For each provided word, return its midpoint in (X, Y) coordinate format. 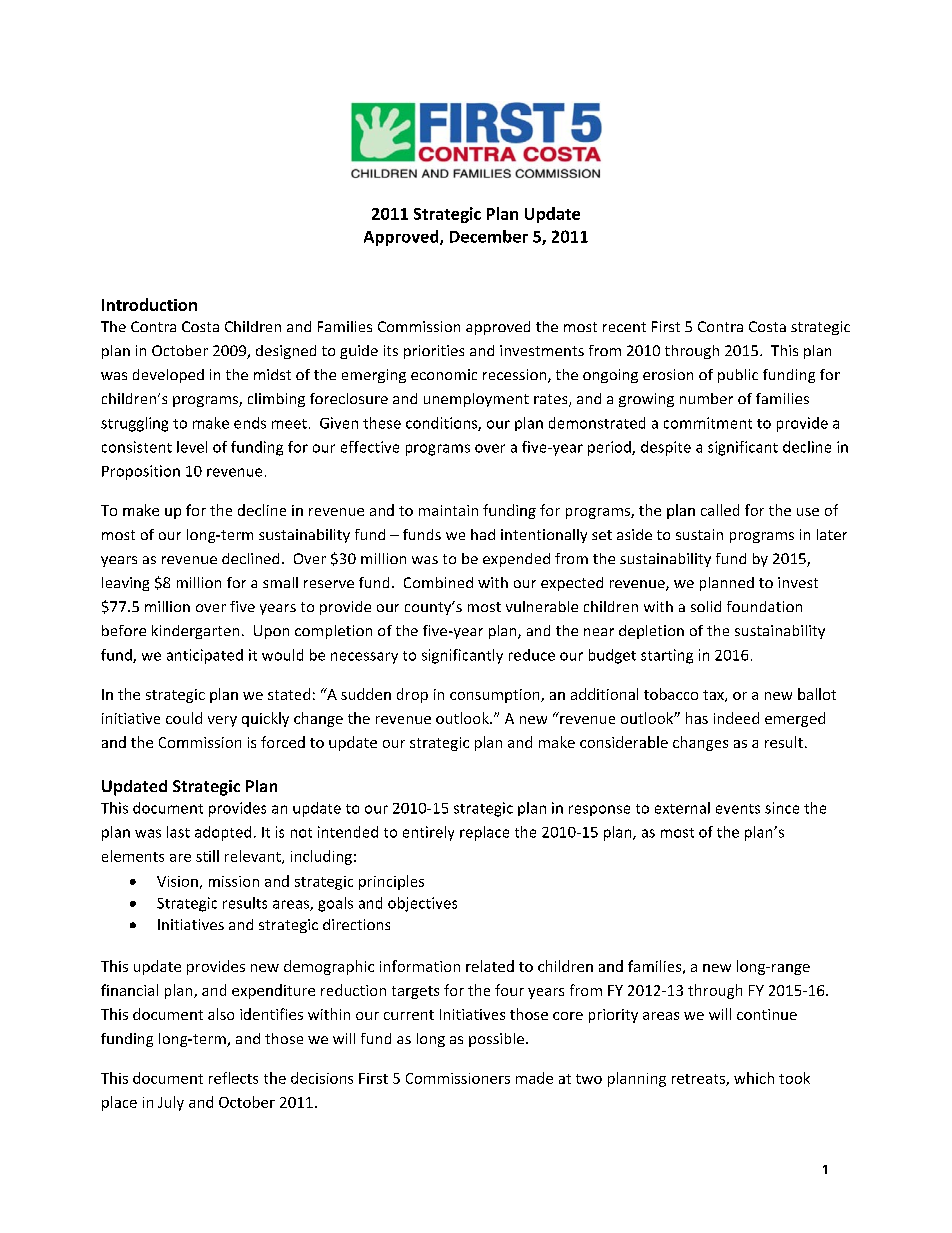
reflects (233, 1078)
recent (624, 327)
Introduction (149, 304)
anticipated (205, 656)
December (489, 236)
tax (714, 696)
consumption (496, 696)
